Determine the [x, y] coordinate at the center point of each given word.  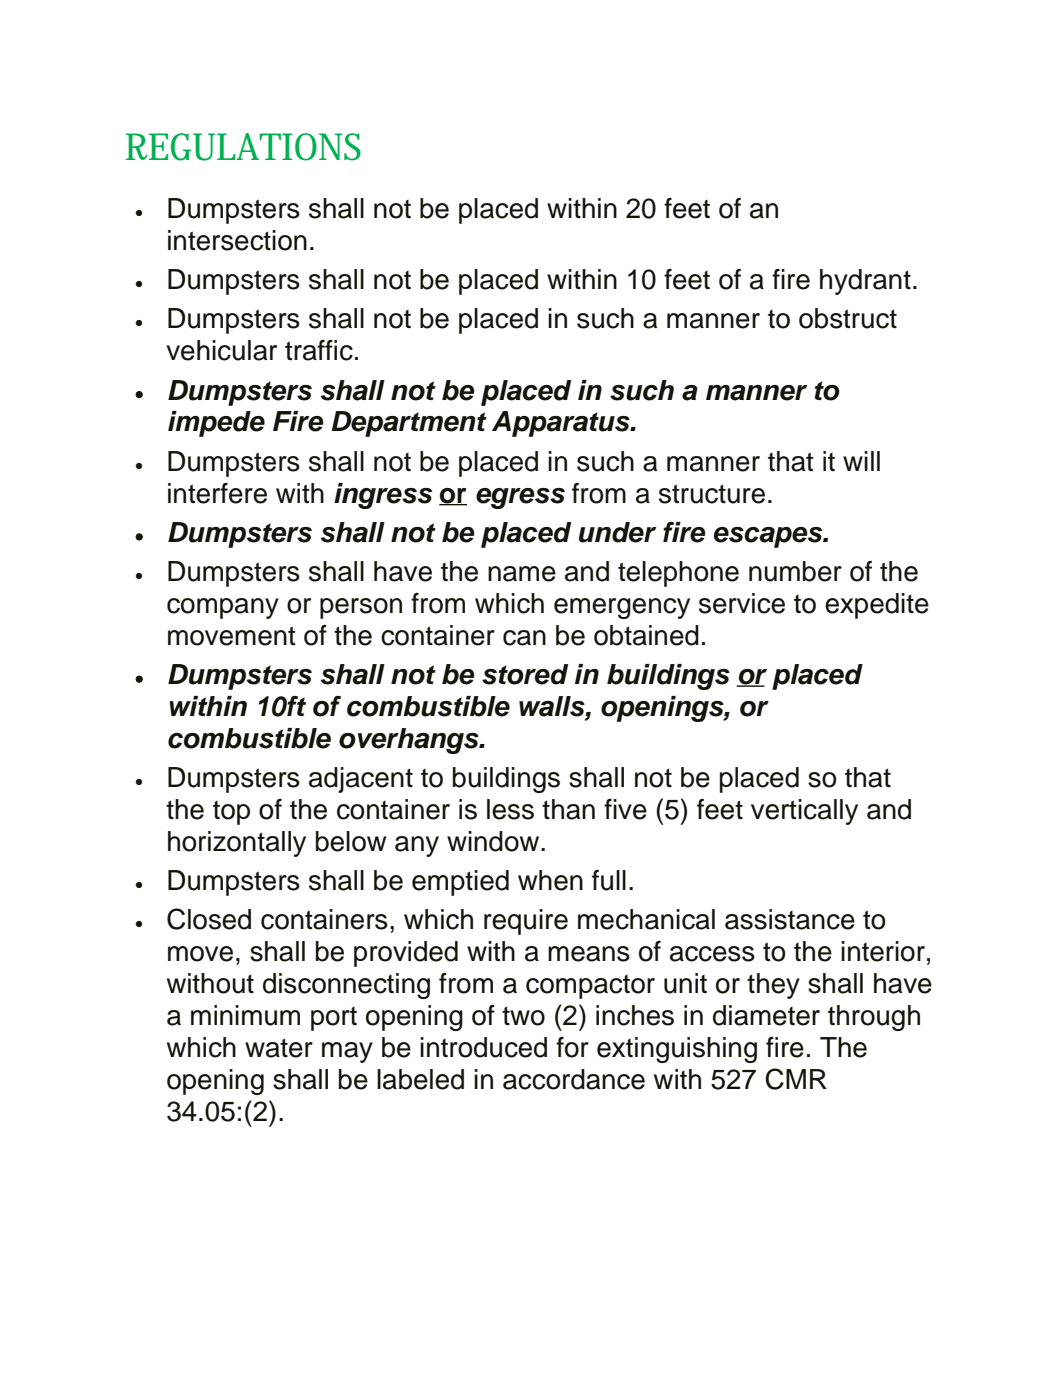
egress [520, 498]
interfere [217, 493]
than [568, 809]
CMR [796, 1079]
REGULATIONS [243, 147]
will [861, 461]
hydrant [865, 282]
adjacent [361, 780]
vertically [804, 812]
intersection [237, 240]
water [279, 1048]
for [572, 1047]
